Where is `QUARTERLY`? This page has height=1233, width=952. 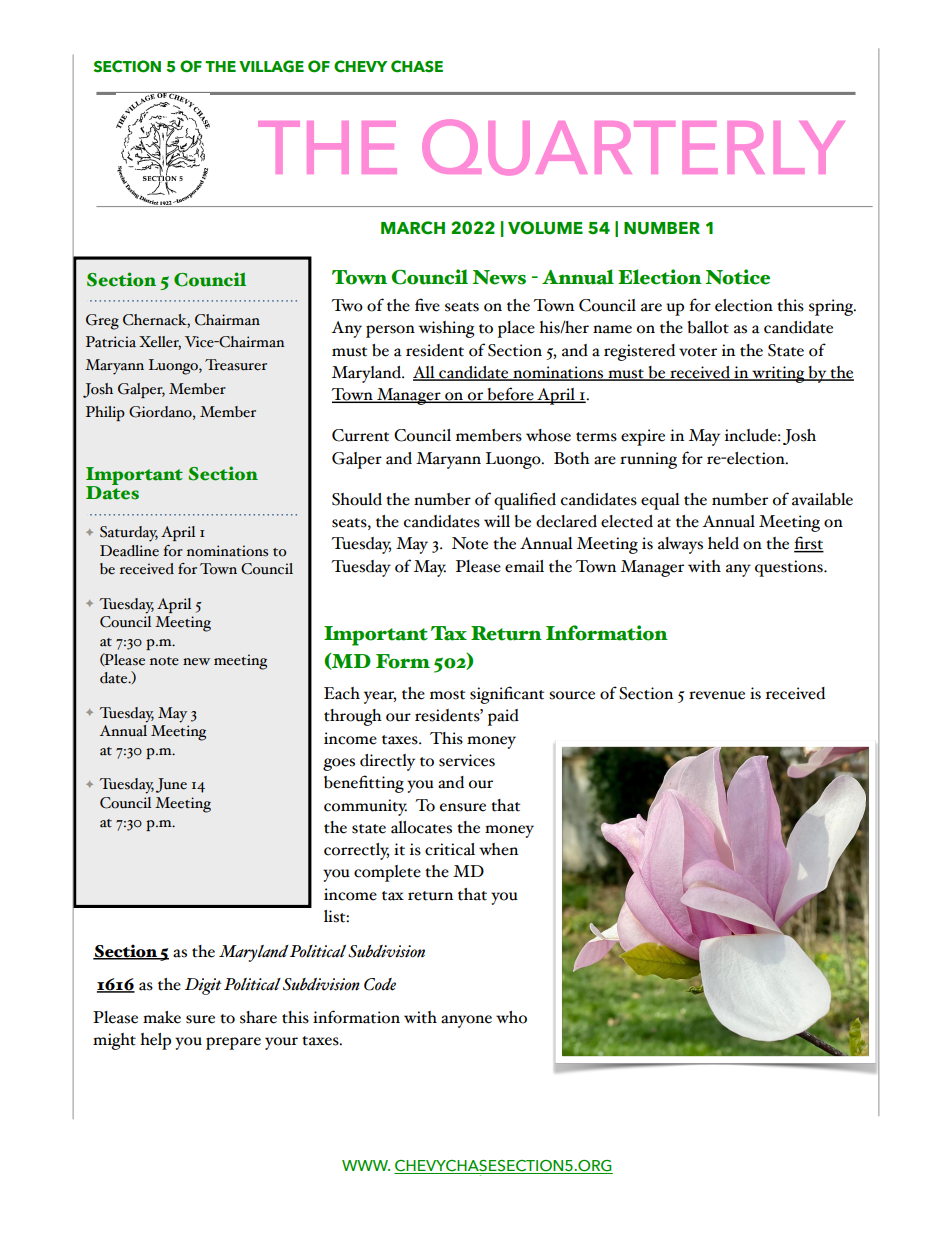
QUARTERLY is located at coordinates (633, 147).
